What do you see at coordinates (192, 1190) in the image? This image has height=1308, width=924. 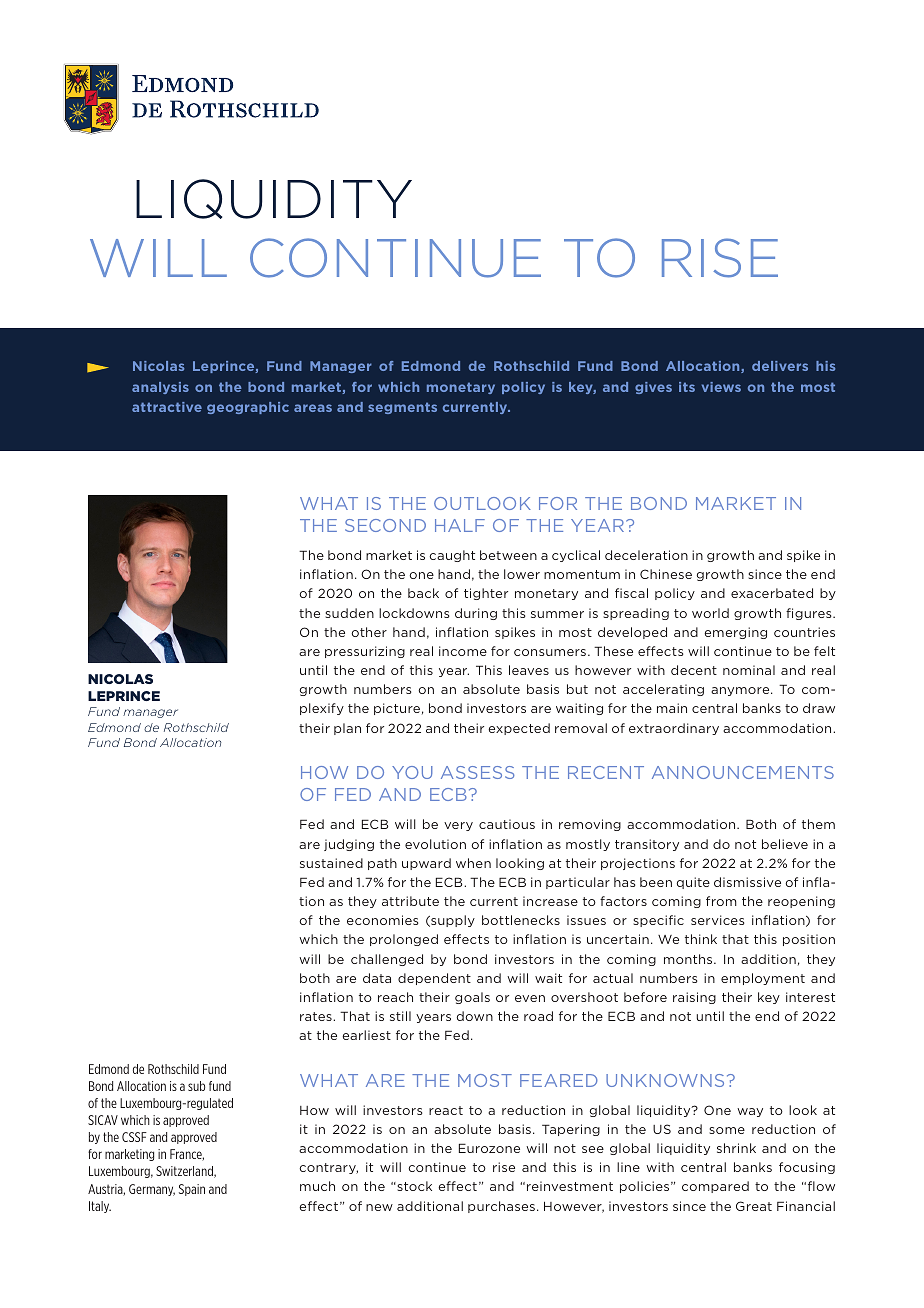 I see `Spain` at bounding box center [192, 1190].
